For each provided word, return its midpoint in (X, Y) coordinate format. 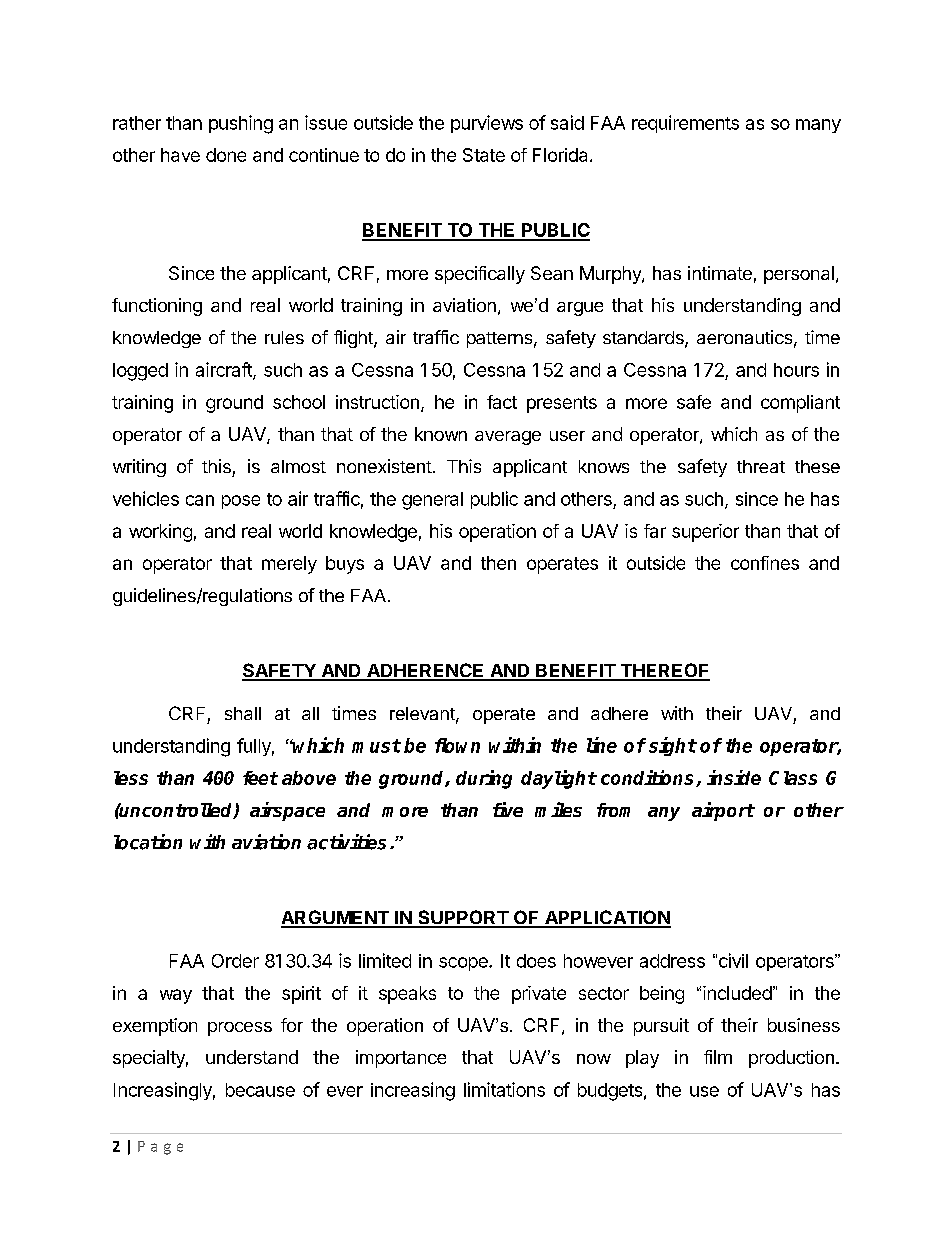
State (484, 155)
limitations (504, 1089)
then (498, 563)
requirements (685, 124)
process (240, 1029)
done (226, 155)
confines (765, 563)
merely (289, 565)
